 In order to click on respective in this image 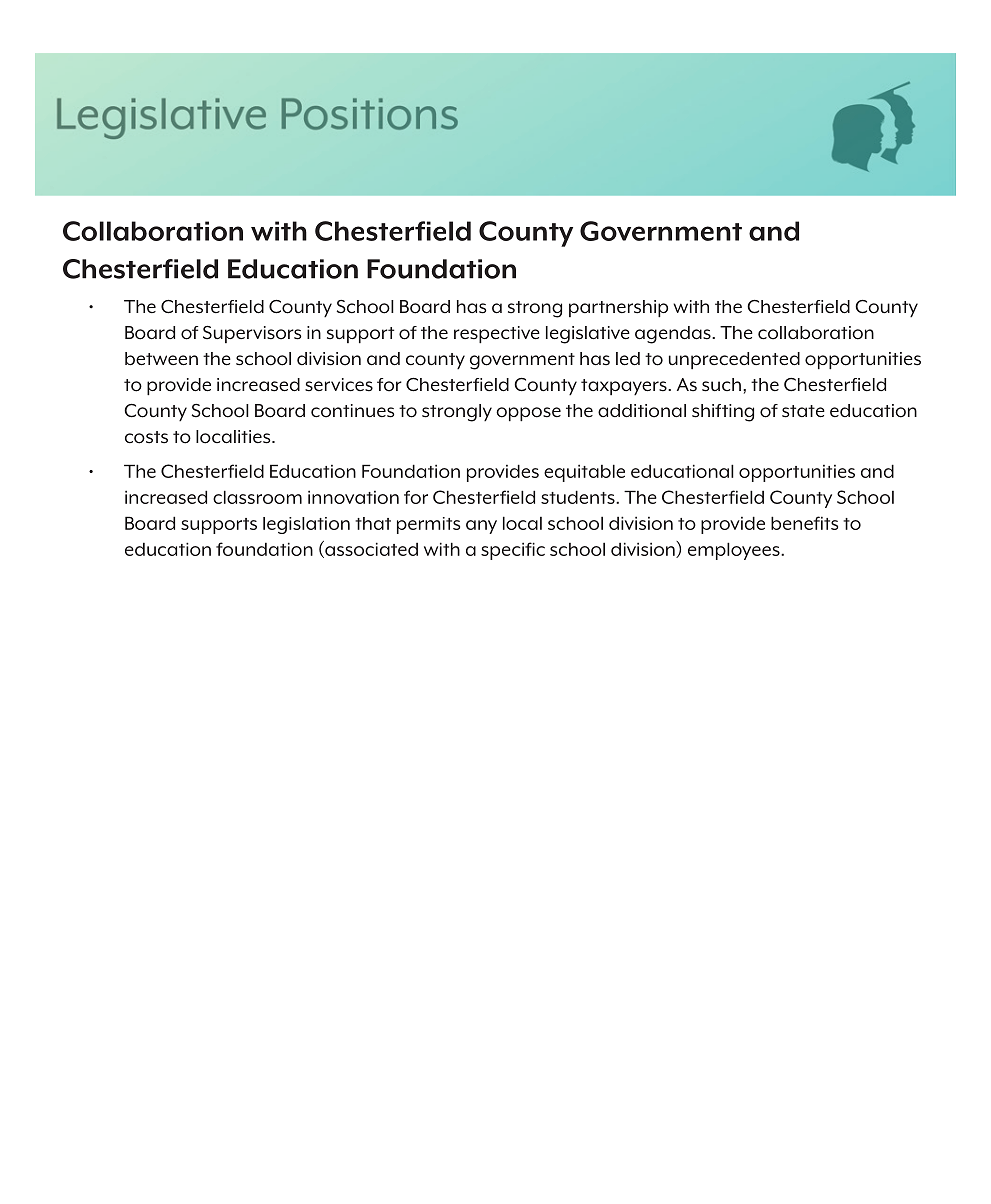, I will do `click(497, 334)`.
